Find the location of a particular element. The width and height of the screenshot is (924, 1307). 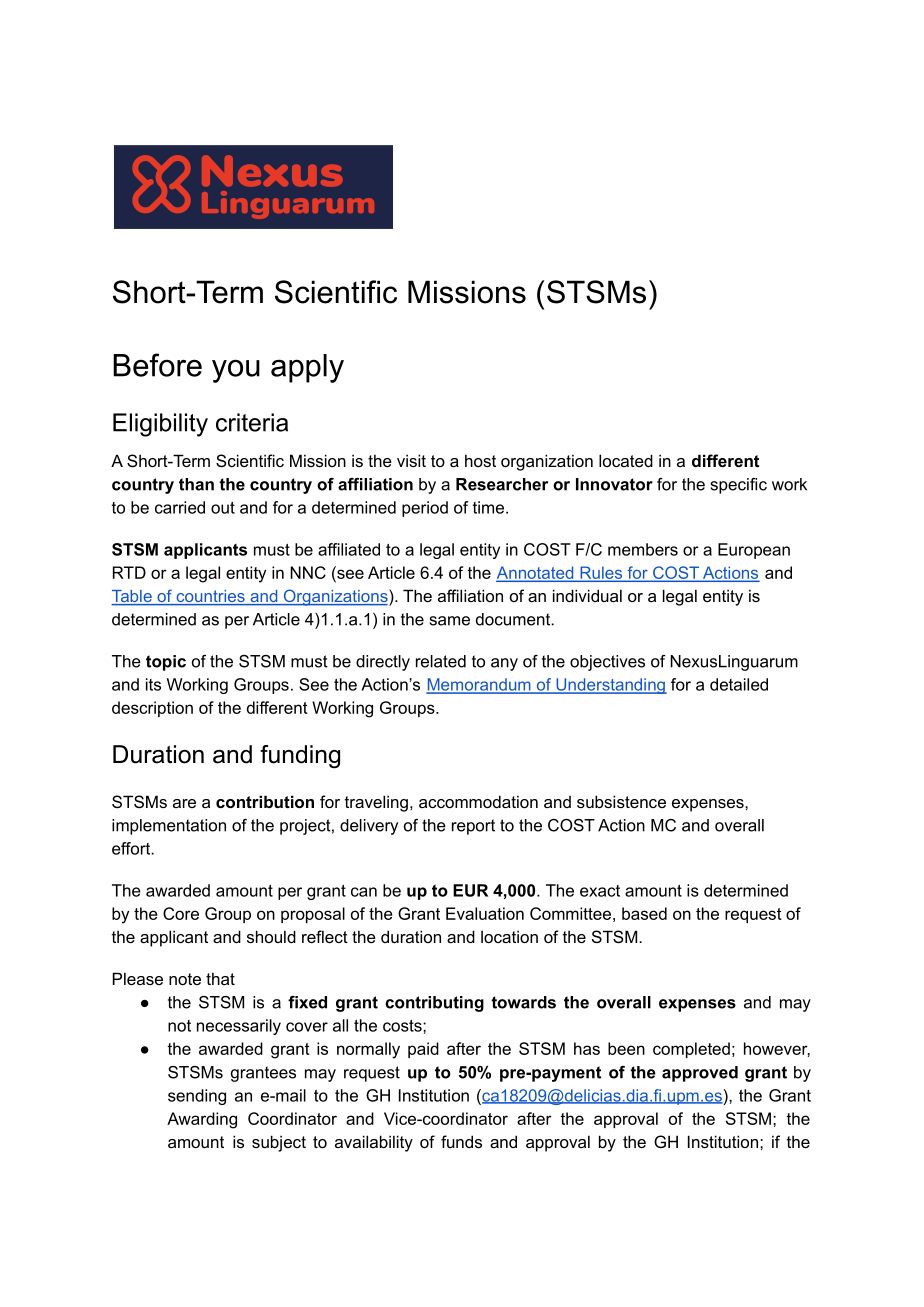

accommodation is located at coordinates (478, 801).
